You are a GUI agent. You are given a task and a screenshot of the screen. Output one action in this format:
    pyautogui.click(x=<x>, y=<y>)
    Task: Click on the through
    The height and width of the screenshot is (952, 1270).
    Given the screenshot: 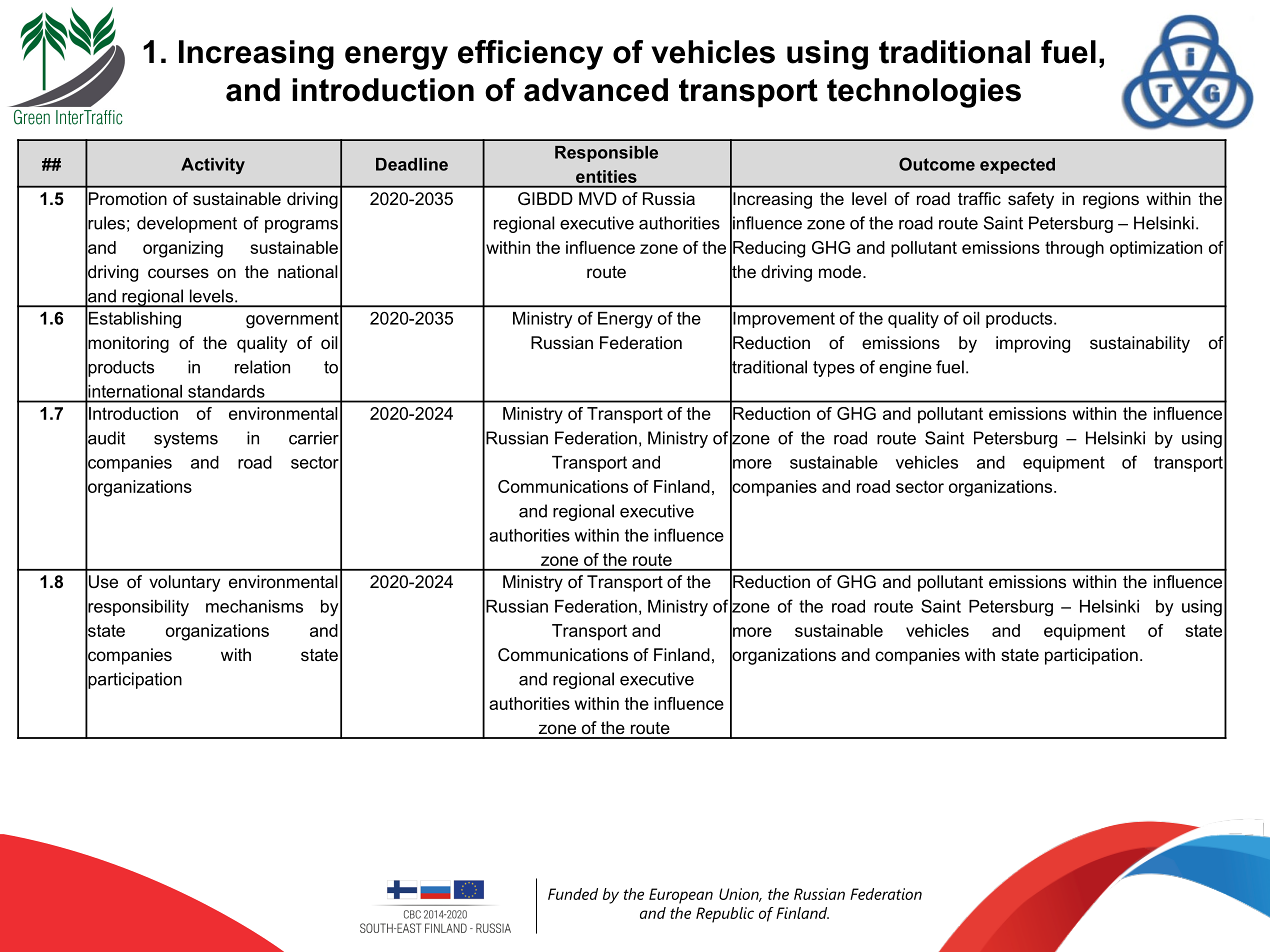 What is the action you would take?
    pyautogui.click(x=1074, y=249)
